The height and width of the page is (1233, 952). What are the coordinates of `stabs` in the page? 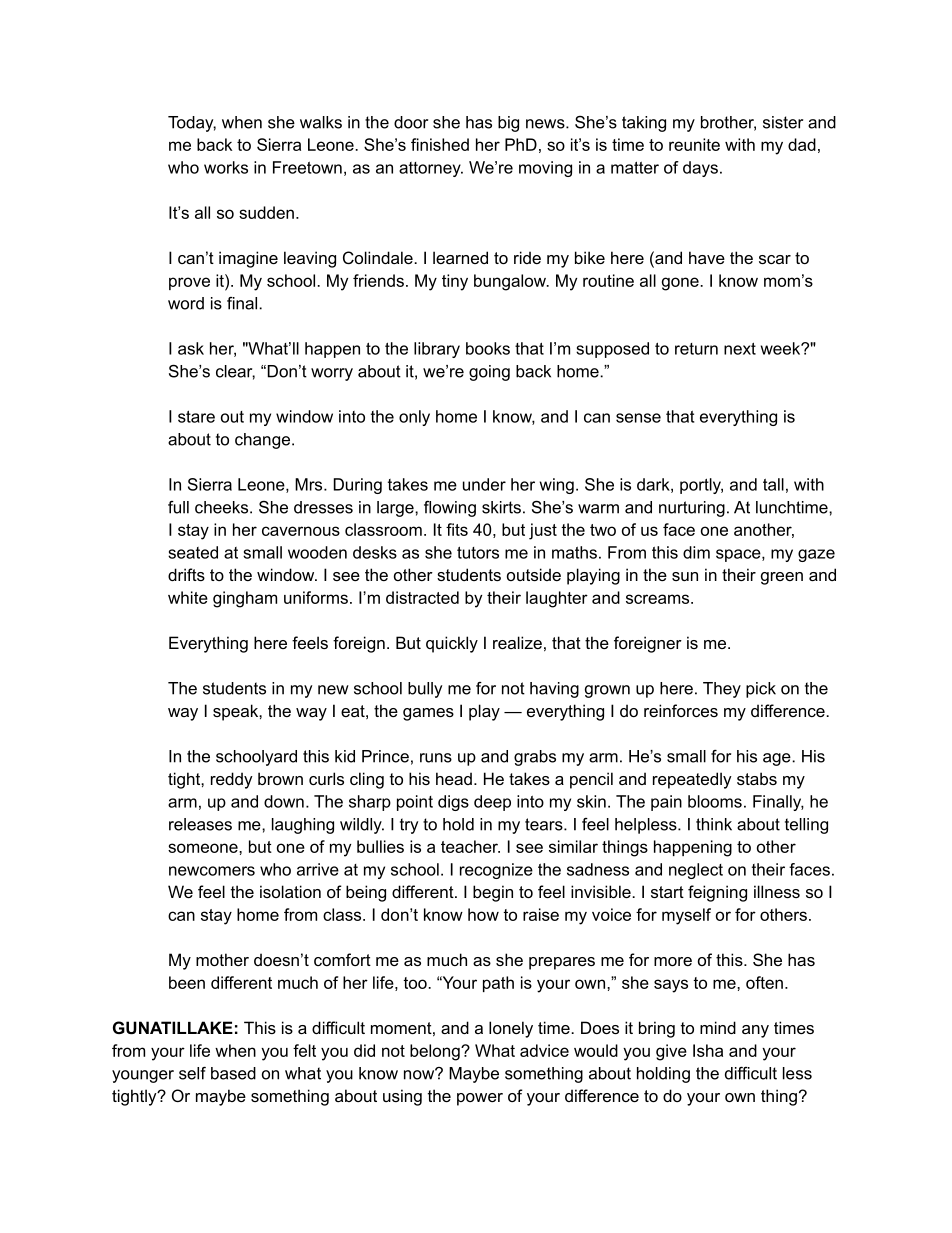 It's located at (757, 778).
